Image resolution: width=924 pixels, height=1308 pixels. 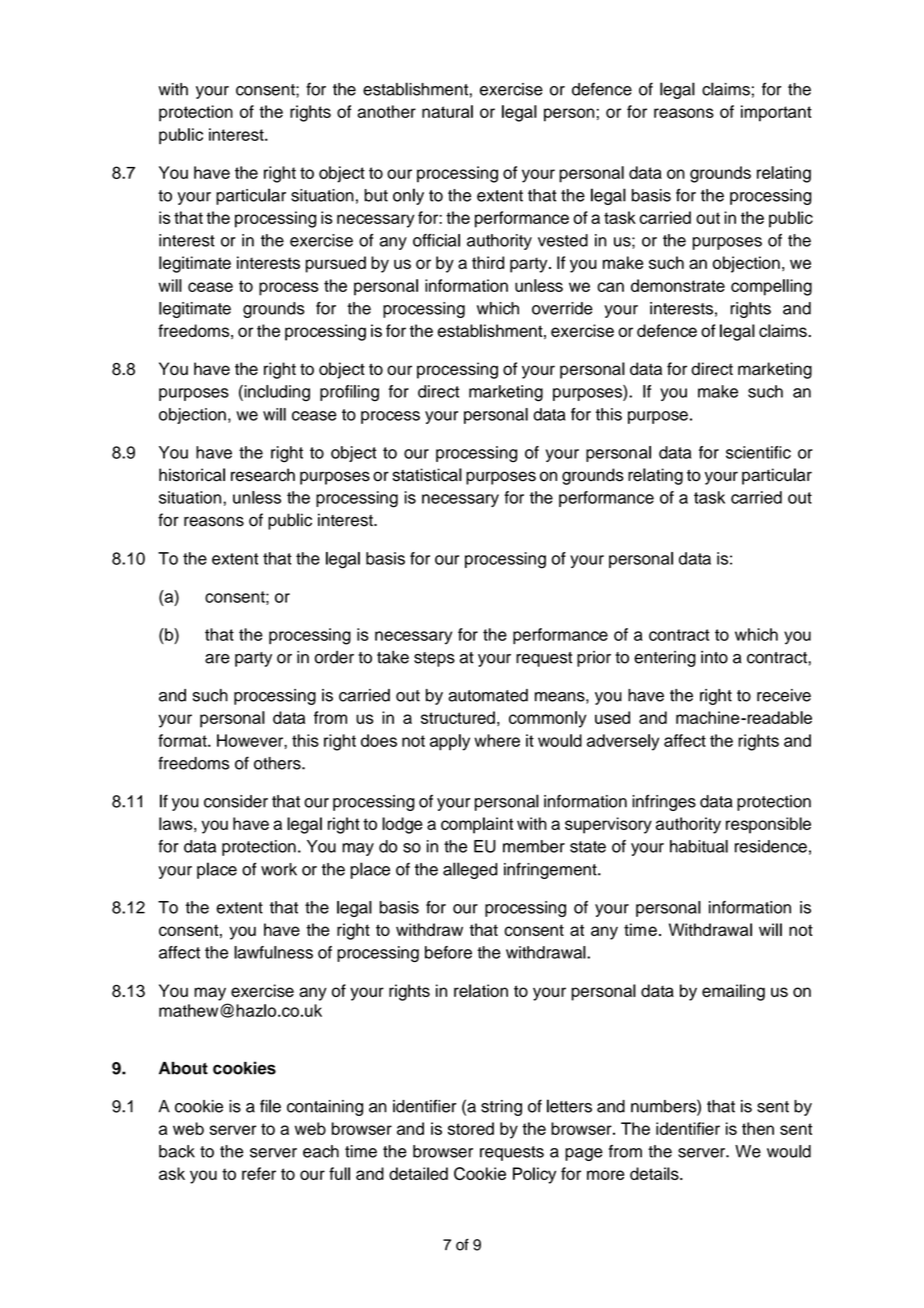 I want to click on refer, so click(x=259, y=1173).
